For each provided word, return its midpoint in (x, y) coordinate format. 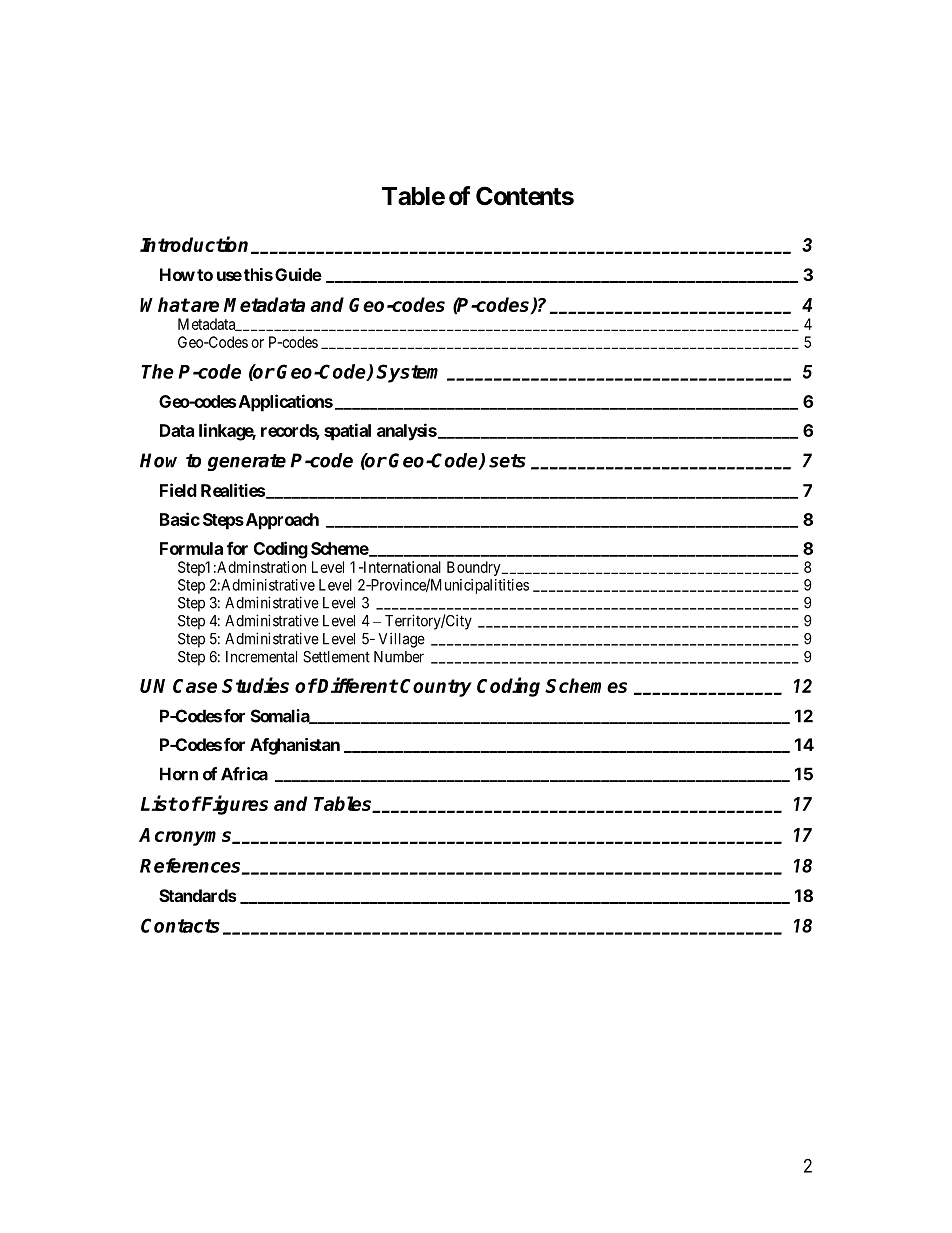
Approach (281, 521)
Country (436, 688)
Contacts (180, 925)
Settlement (336, 657)
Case (195, 686)
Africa (244, 774)
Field (178, 490)
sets (507, 461)
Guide (298, 274)
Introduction (196, 245)
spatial (347, 432)
